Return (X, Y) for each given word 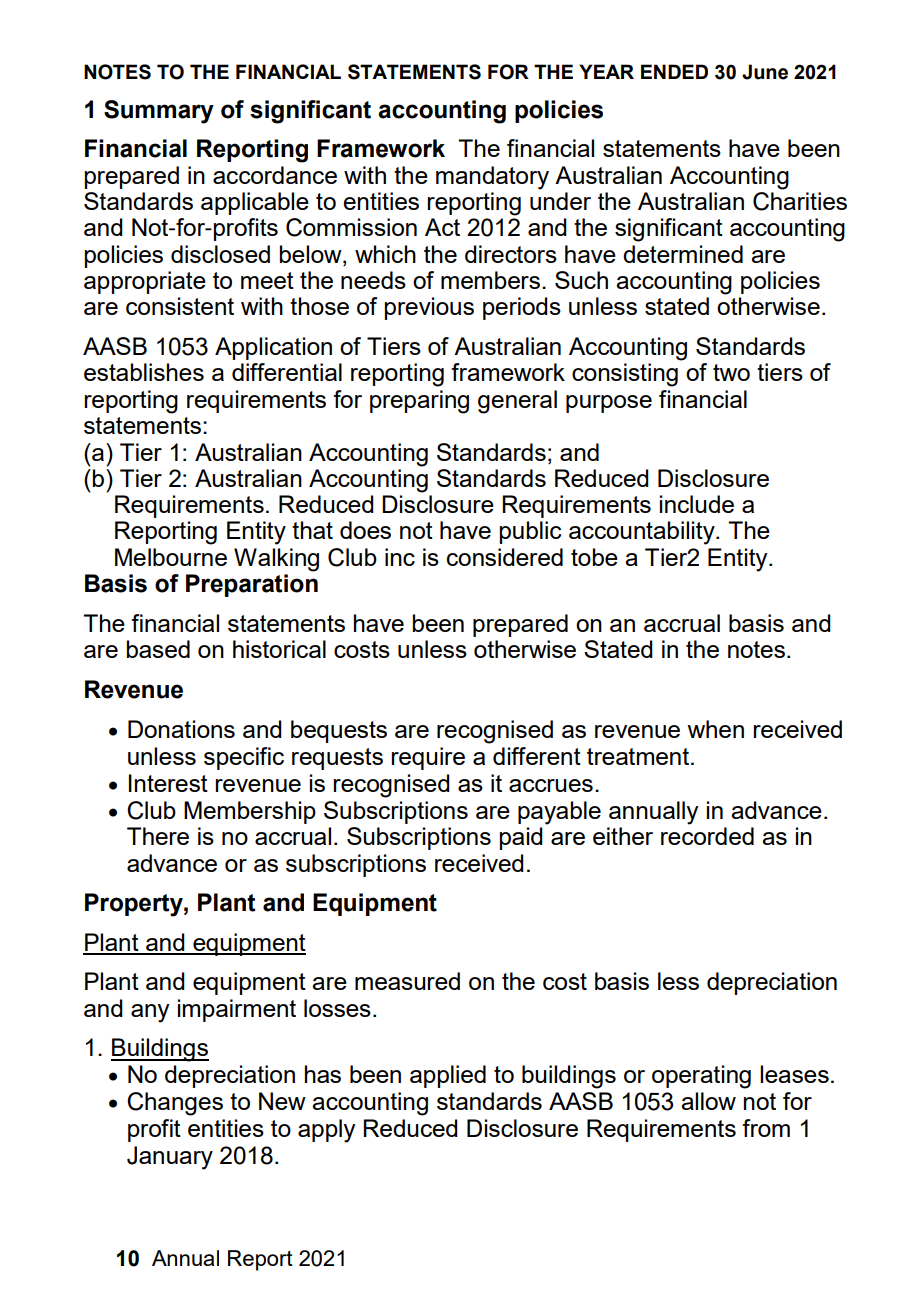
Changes (175, 1104)
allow (708, 1101)
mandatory (492, 178)
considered (505, 557)
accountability (643, 533)
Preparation (252, 585)
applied (448, 1076)
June (765, 72)
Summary (159, 112)
